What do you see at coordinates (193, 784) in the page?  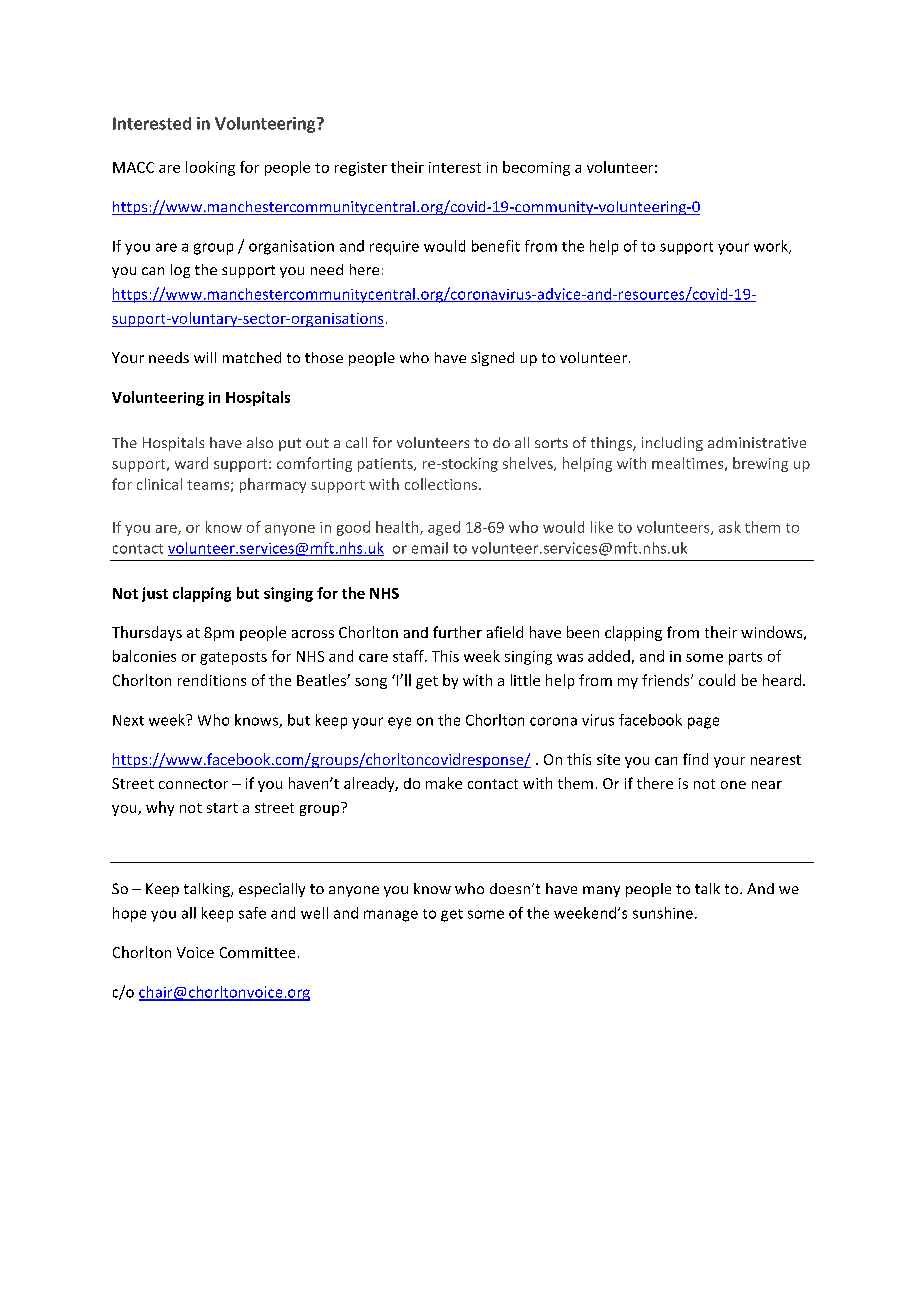 I see `connector` at bounding box center [193, 784].
